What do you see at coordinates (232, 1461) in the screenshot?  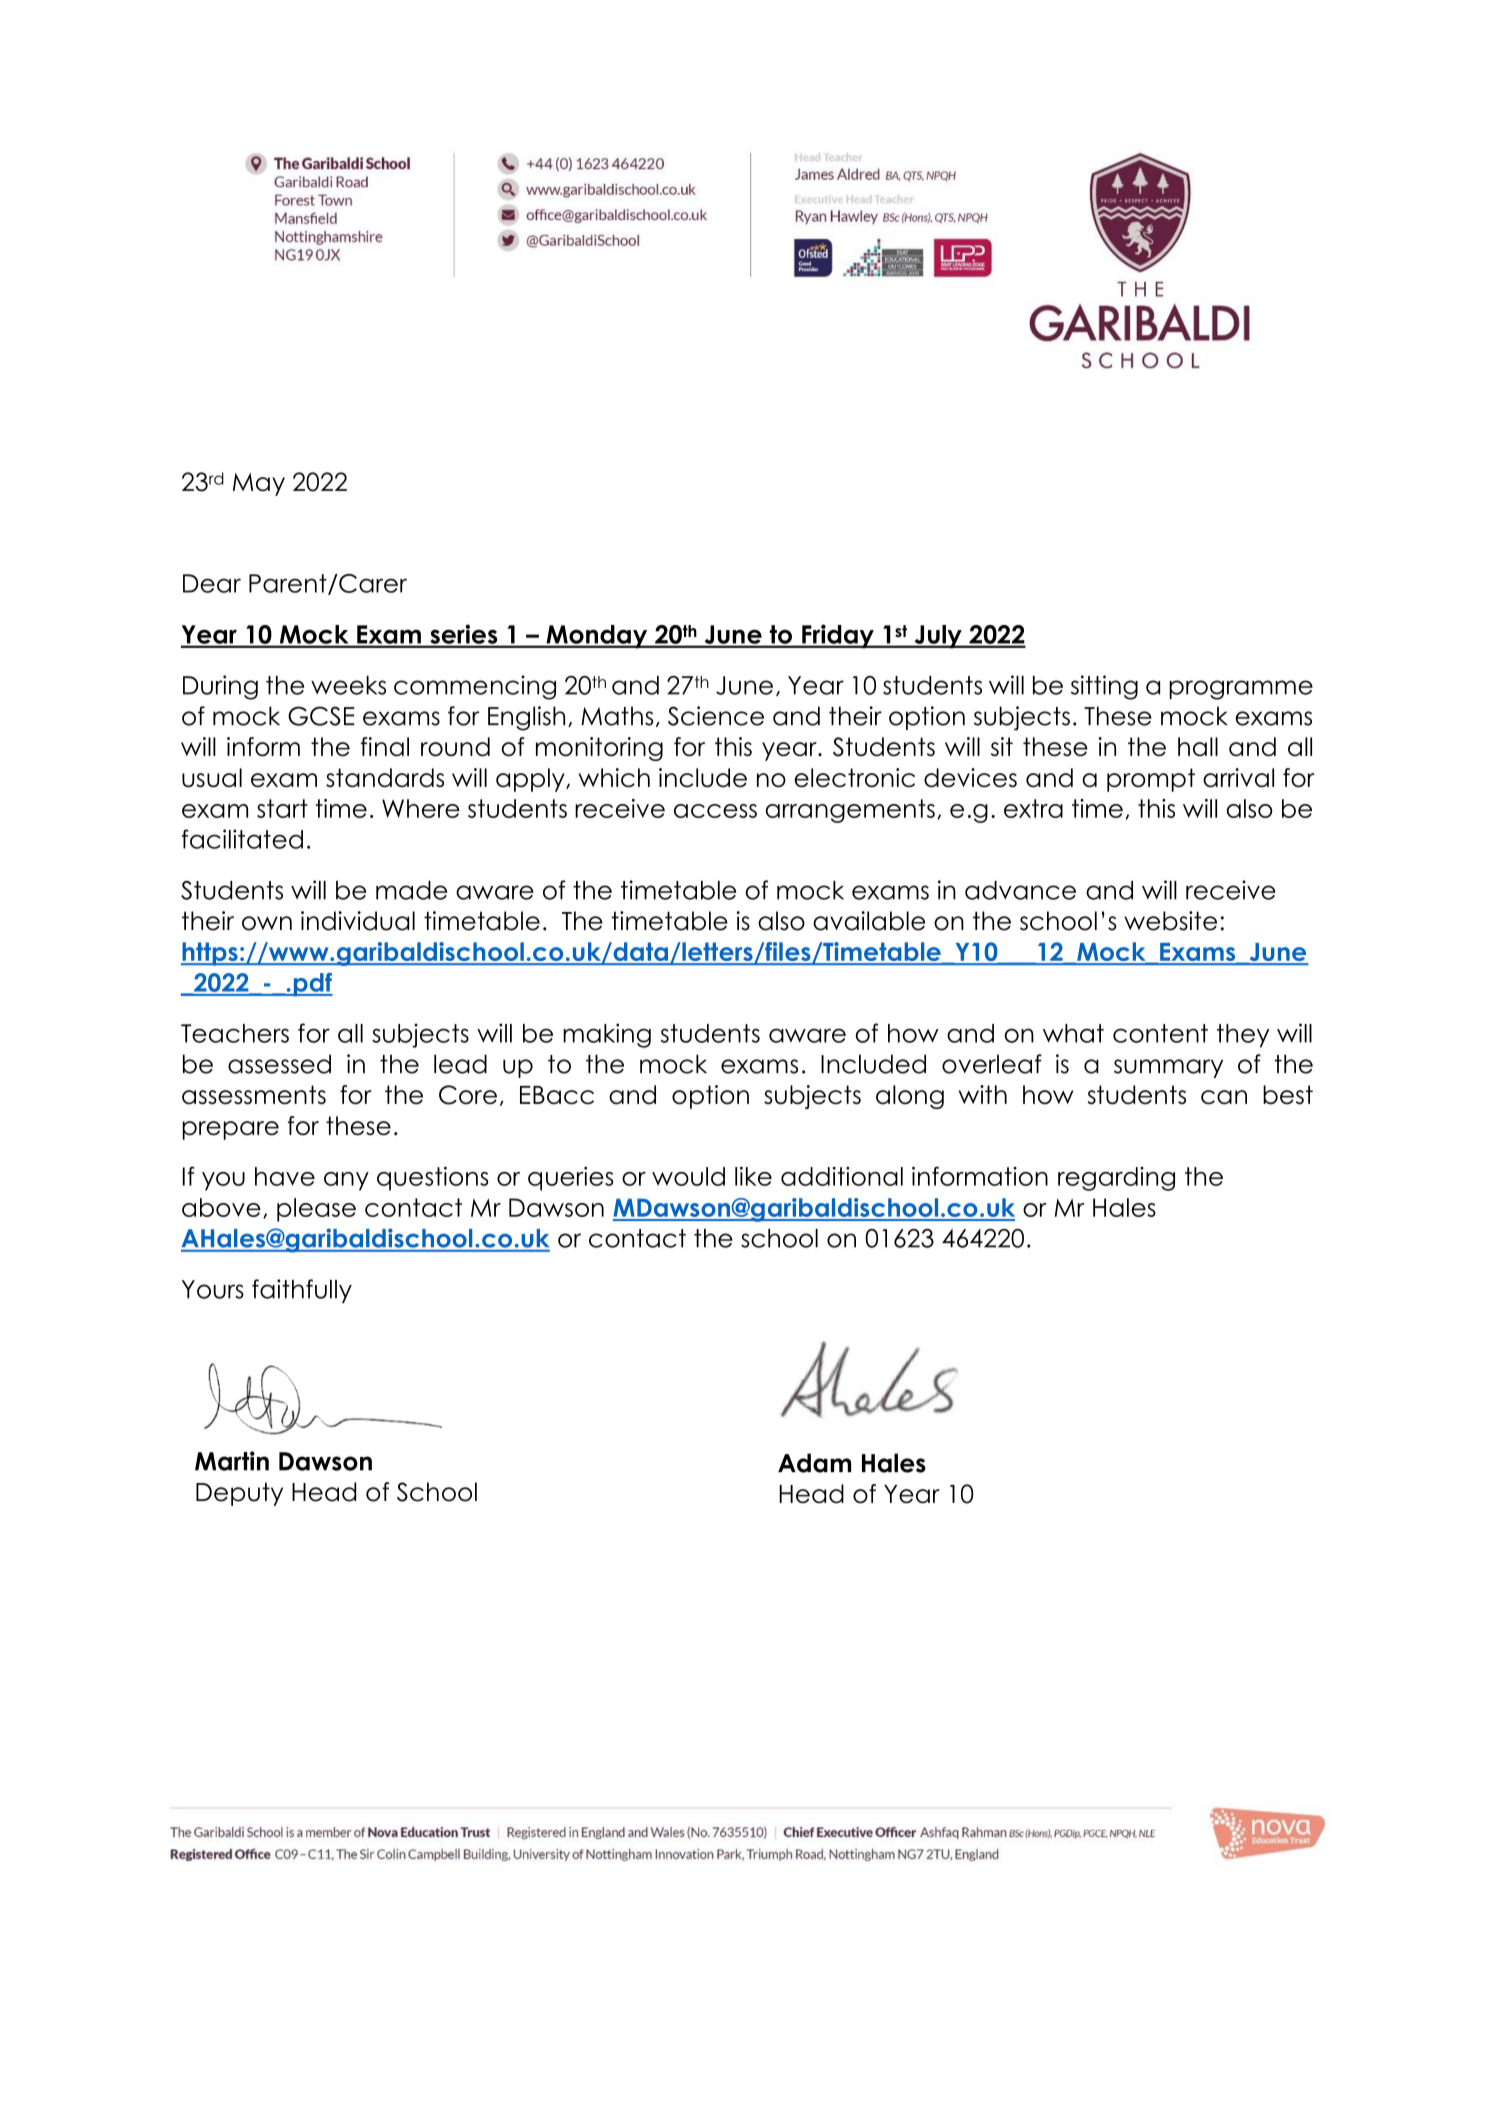 I see `Martin` at bounding box center [232, 1461].
